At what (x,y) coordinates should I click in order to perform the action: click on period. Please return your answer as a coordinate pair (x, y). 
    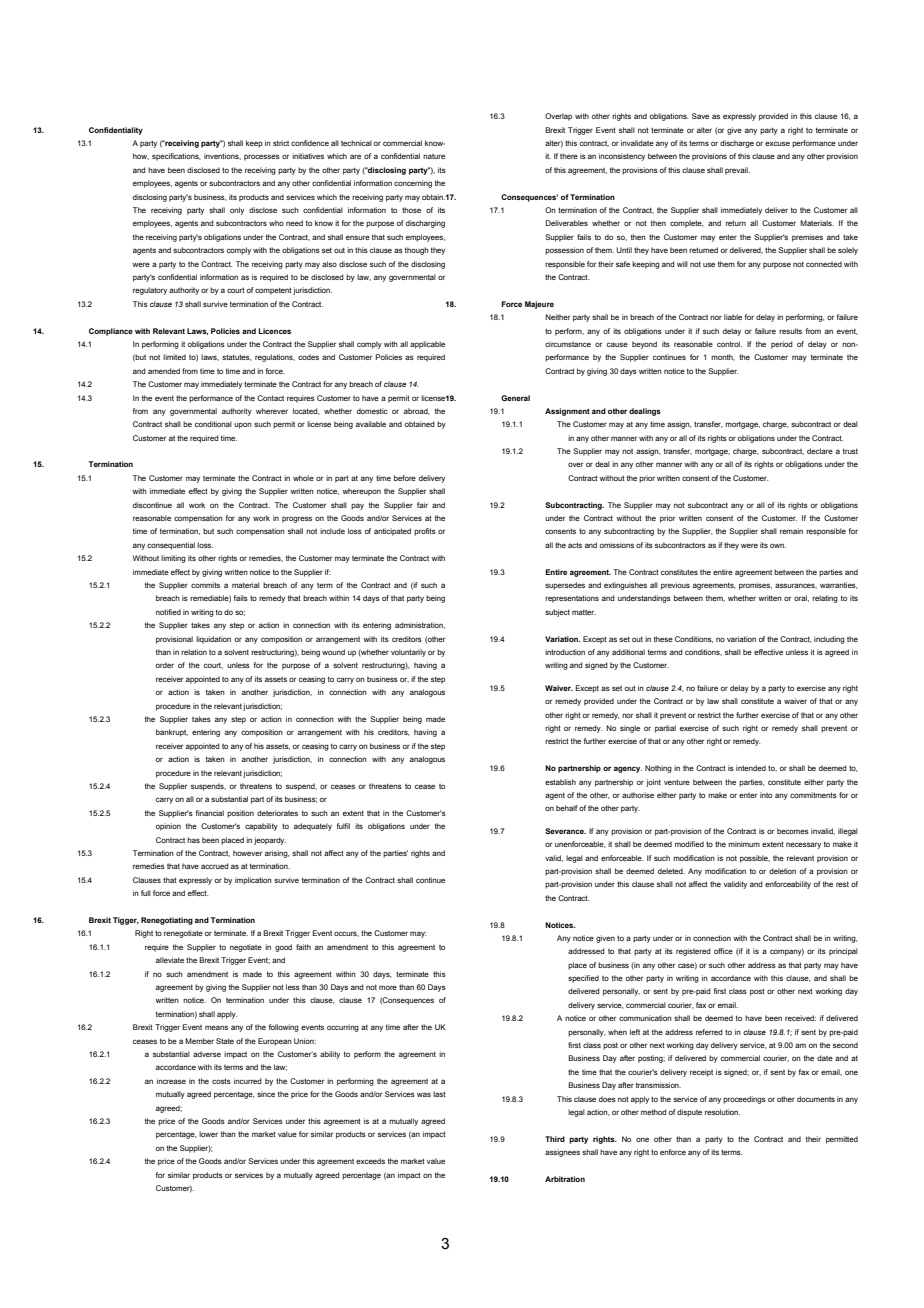
    Looking at the image, I should click on (782, 345).
